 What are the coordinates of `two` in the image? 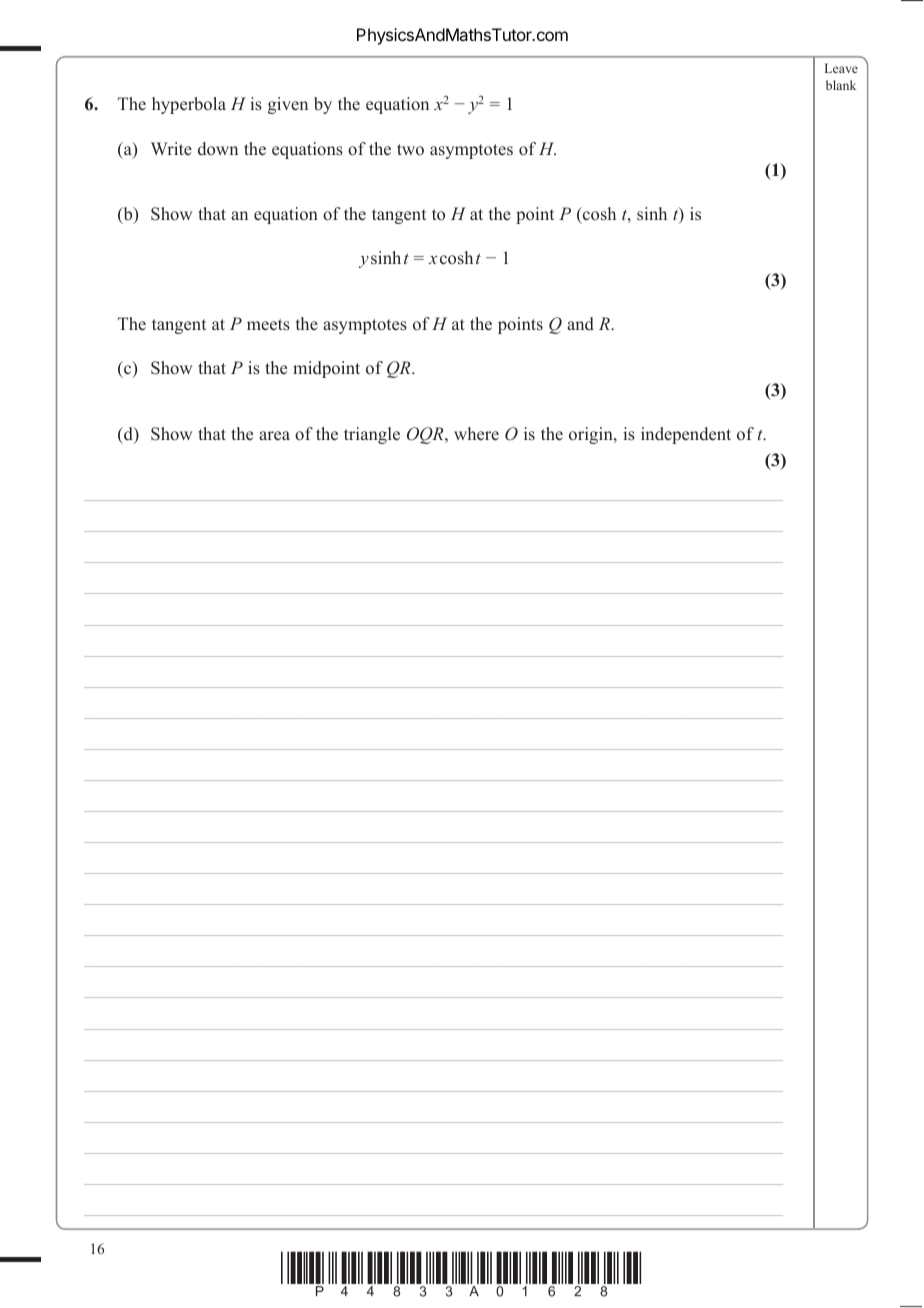 It's located at (410, 150).
